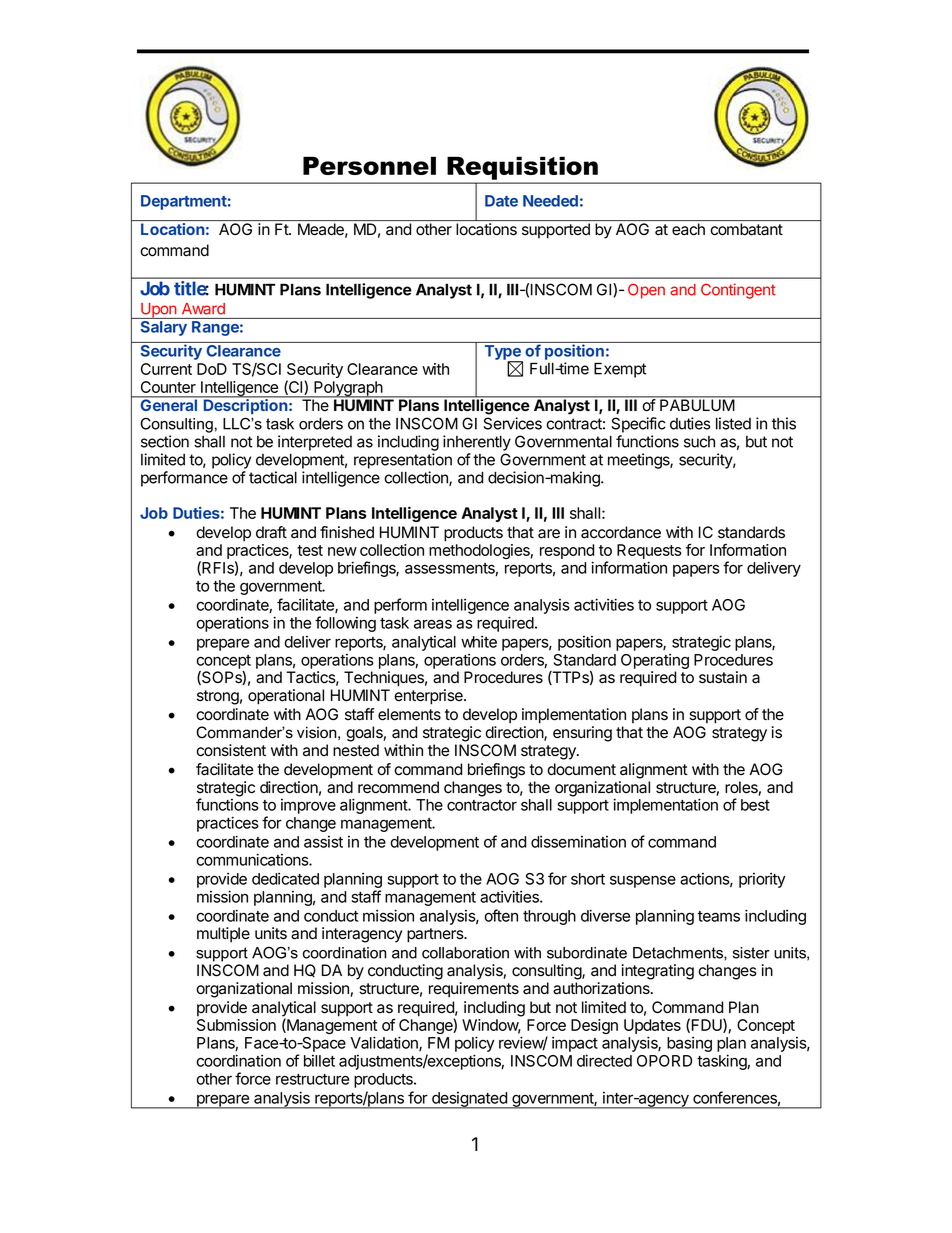 This document has height=1233, width=952. Describe the element at coordinates (655, 662) in the document. I see `Operating` at that location.
